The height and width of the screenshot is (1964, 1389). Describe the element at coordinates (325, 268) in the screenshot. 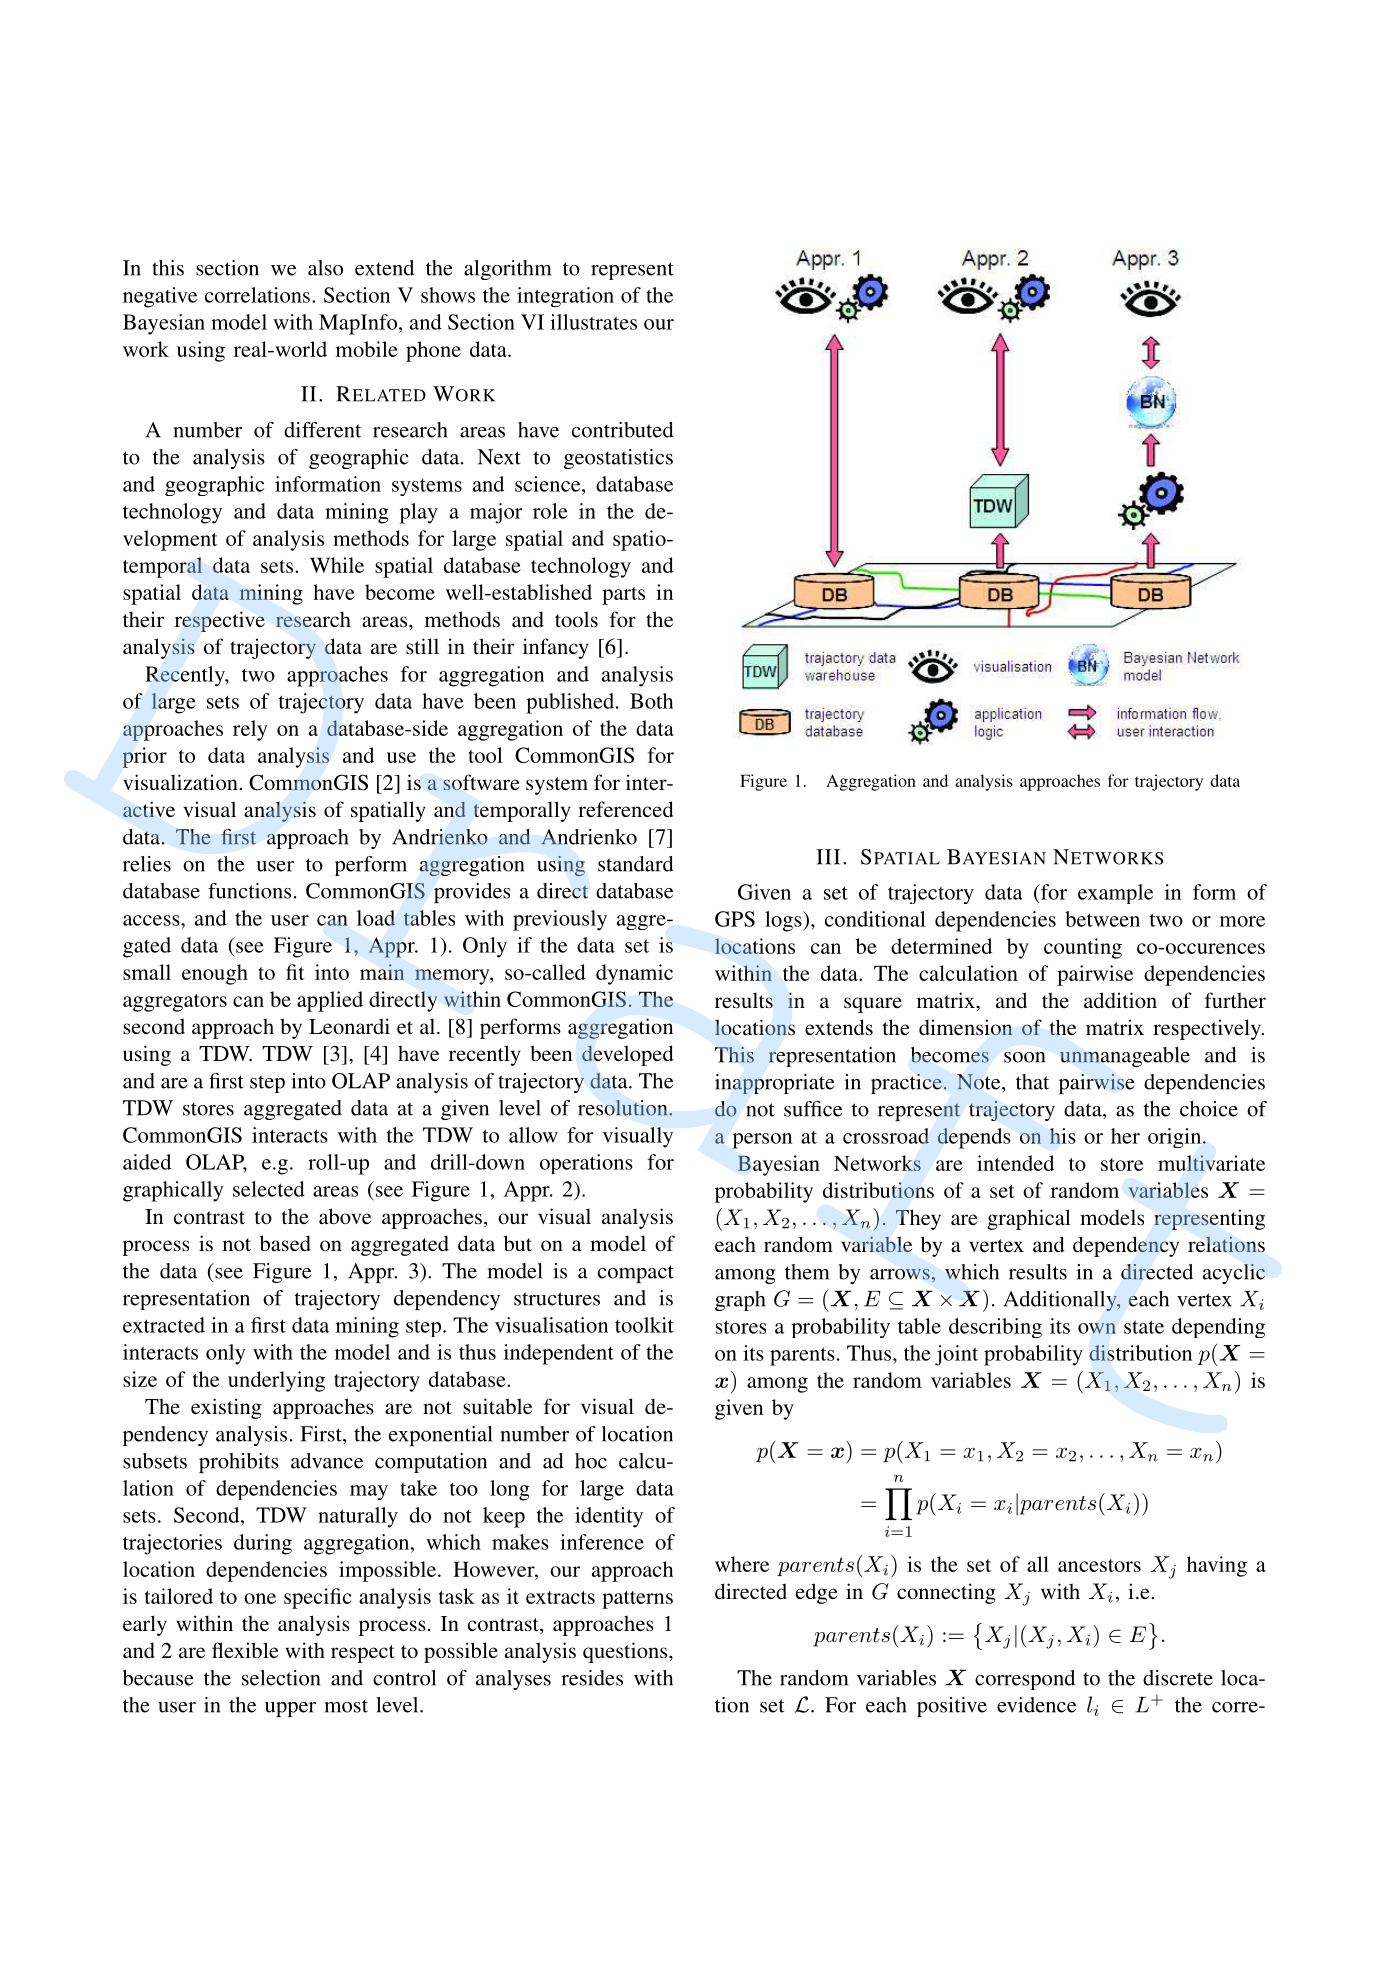

I see `also` at that location.
